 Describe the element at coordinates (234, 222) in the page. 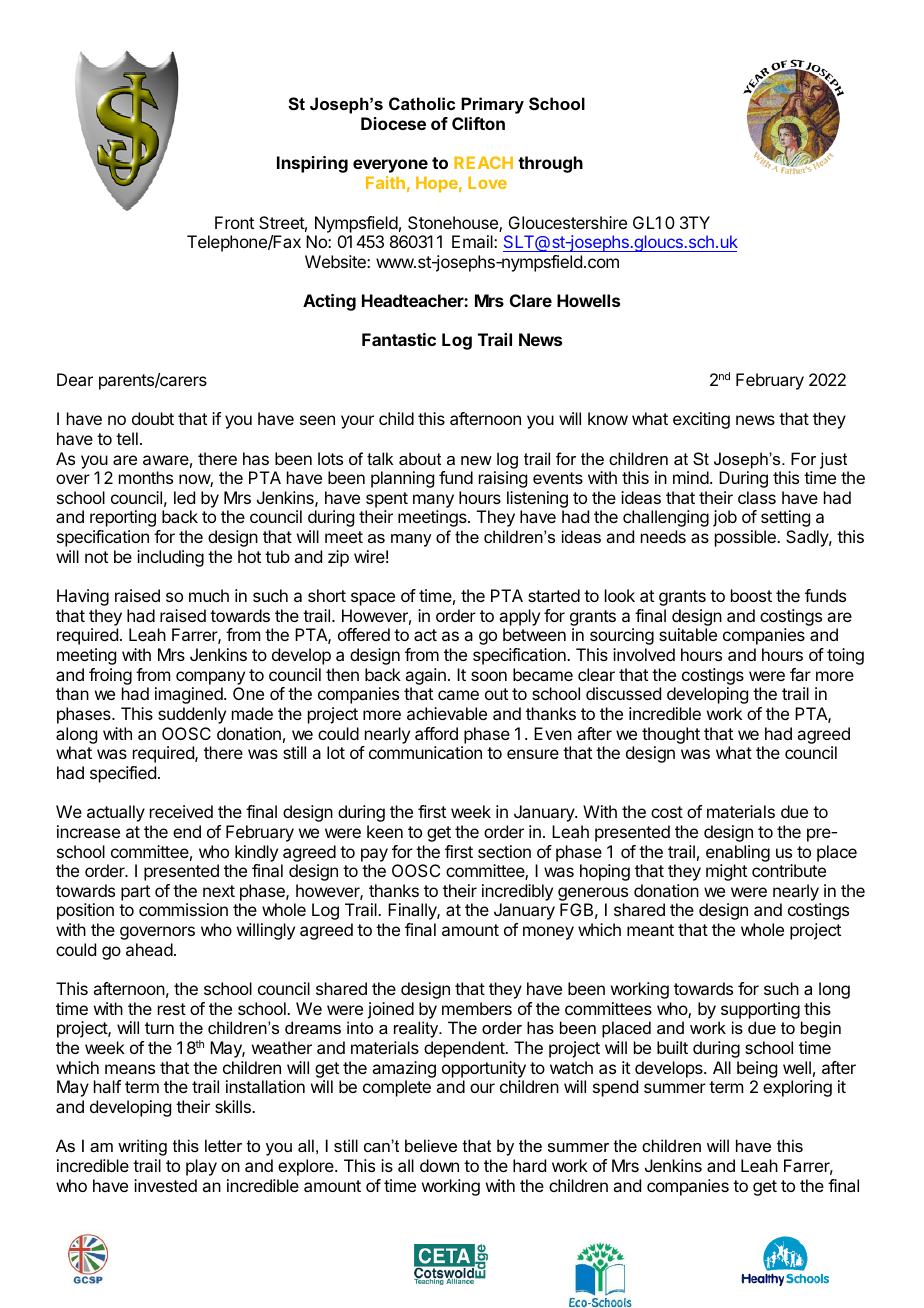

I see `Front` at that location.
